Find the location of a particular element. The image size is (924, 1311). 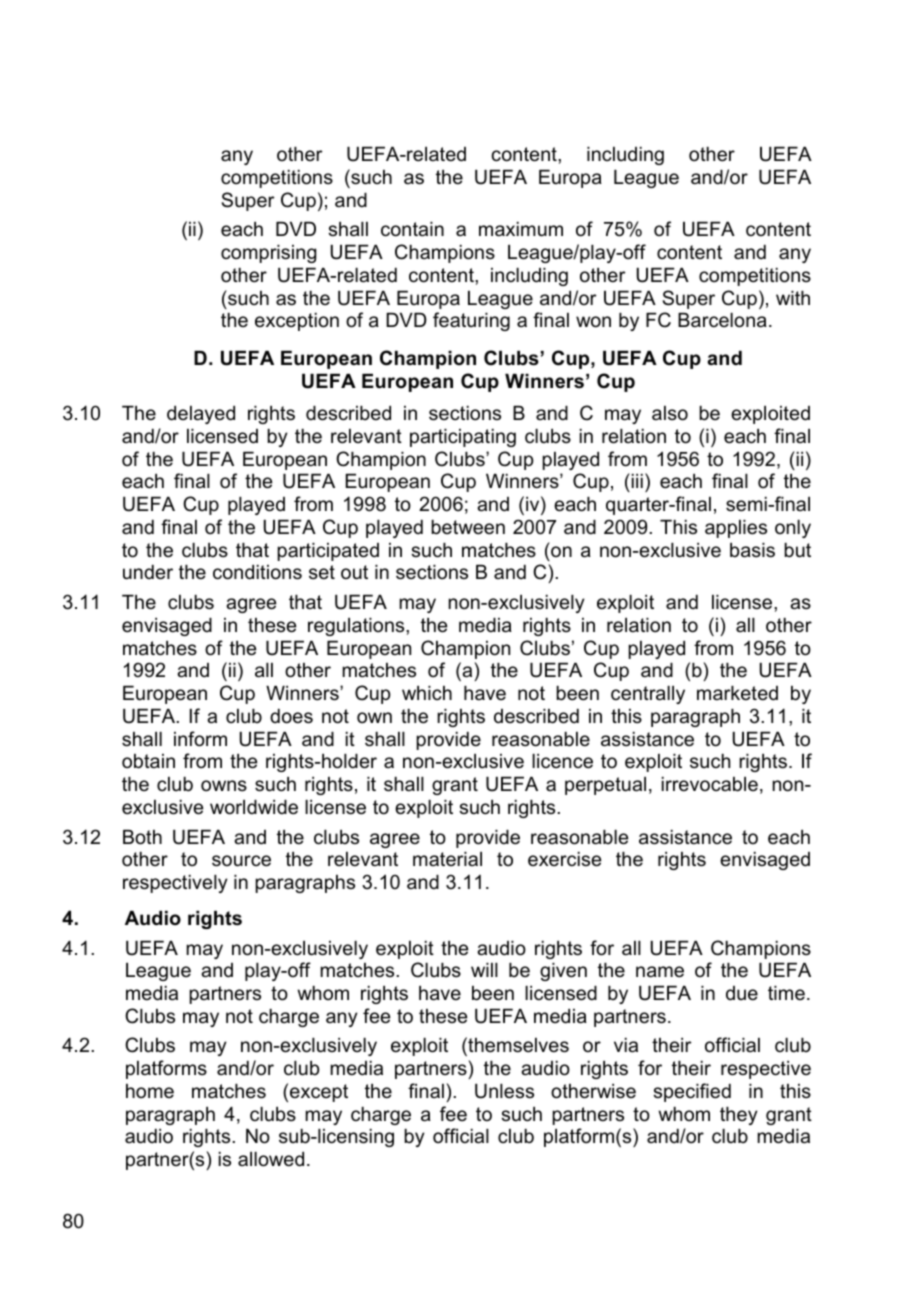

material is located at coordinates (447, 859).
